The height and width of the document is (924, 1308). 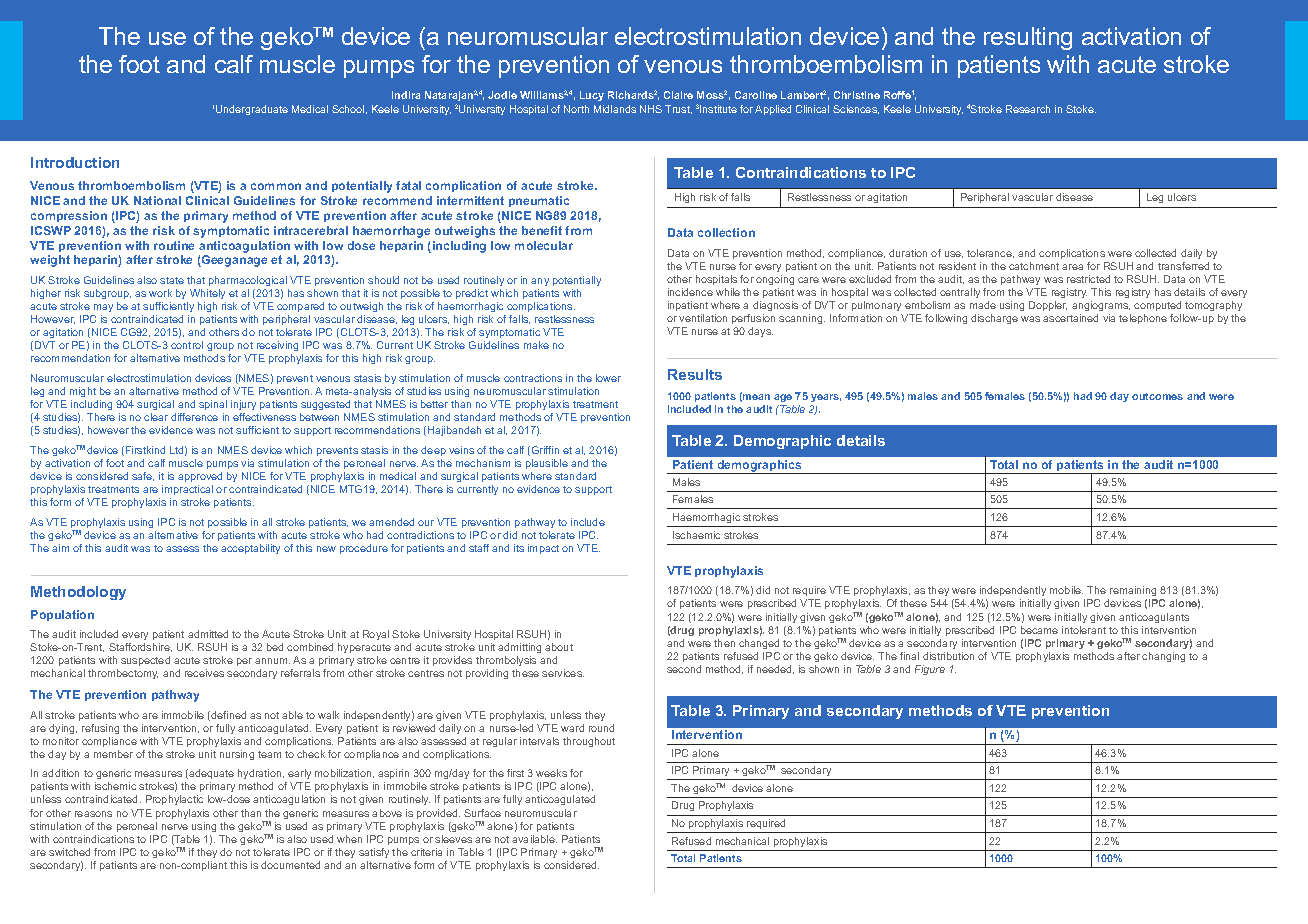 What do you see at coordinates (1163, 657) in the document?
I see `changing` at bounding box center [1163, 657].
